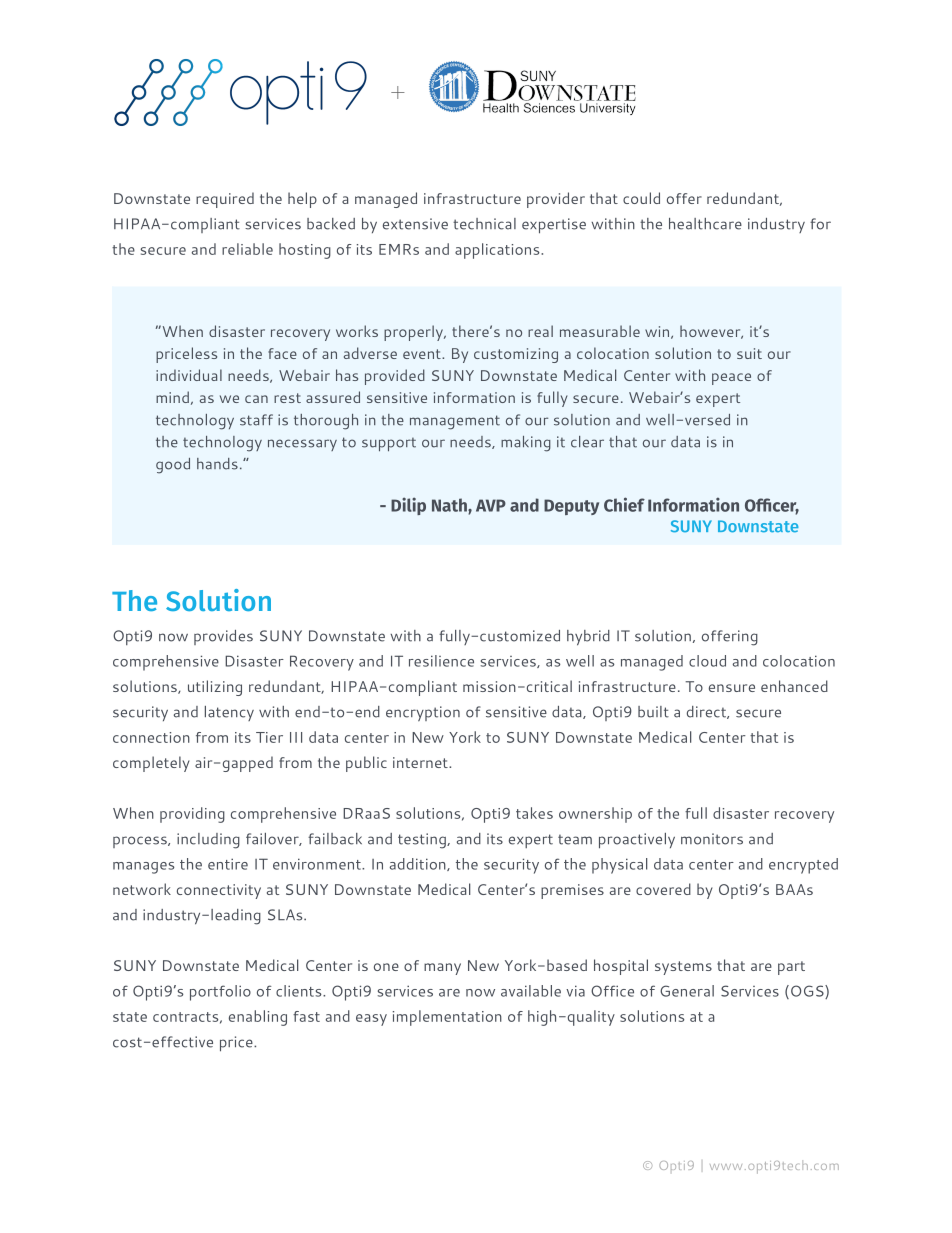 The width and height of the document is (952, 1233). What do you see at coordinates (447, 1018) in the document?
I see `implementation` at bounding box center [447, 1018].
